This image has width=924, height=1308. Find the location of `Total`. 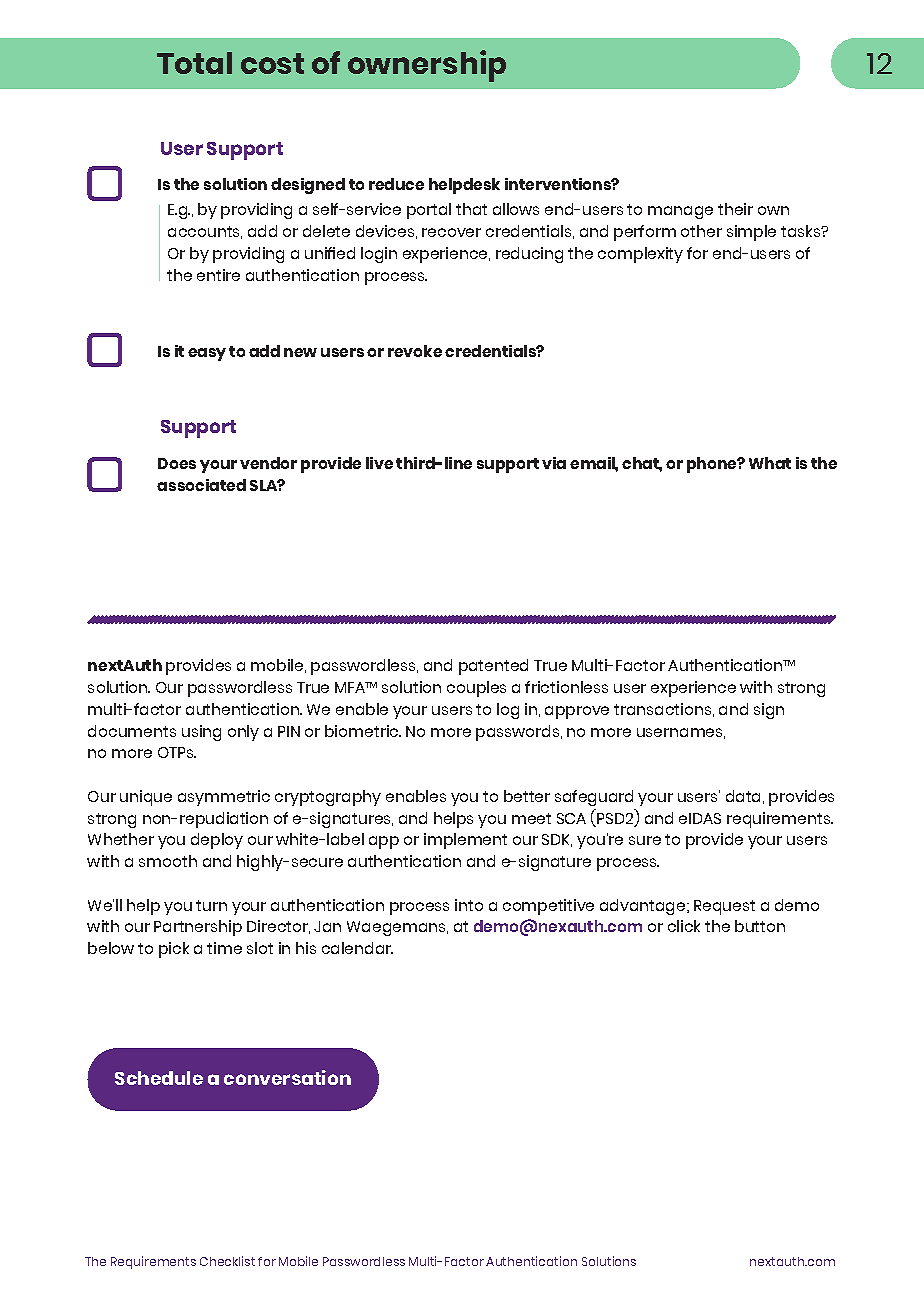

Total is located at coordinates (194, 63).
